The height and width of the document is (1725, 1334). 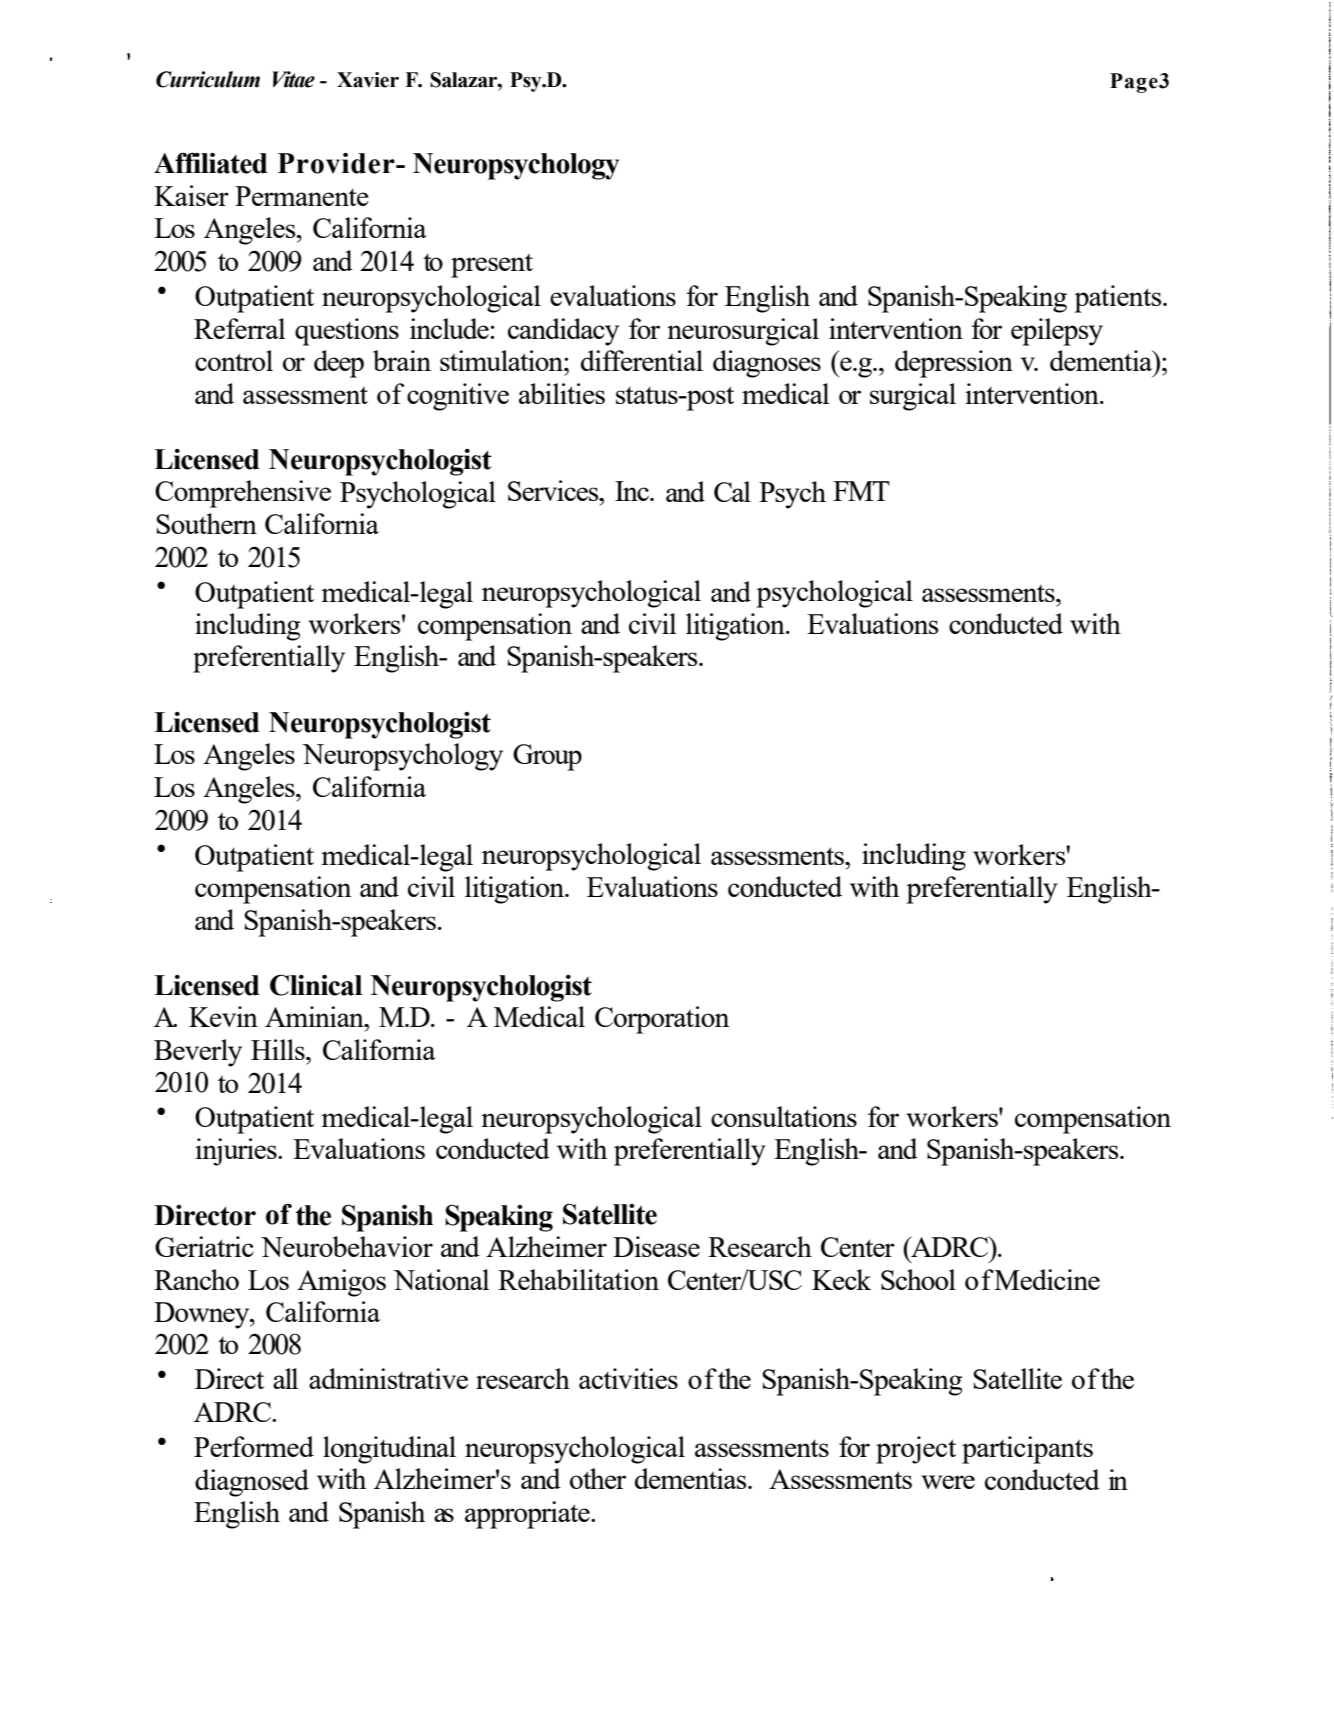 I want to click on patients, so click(x=1119, y=299).
